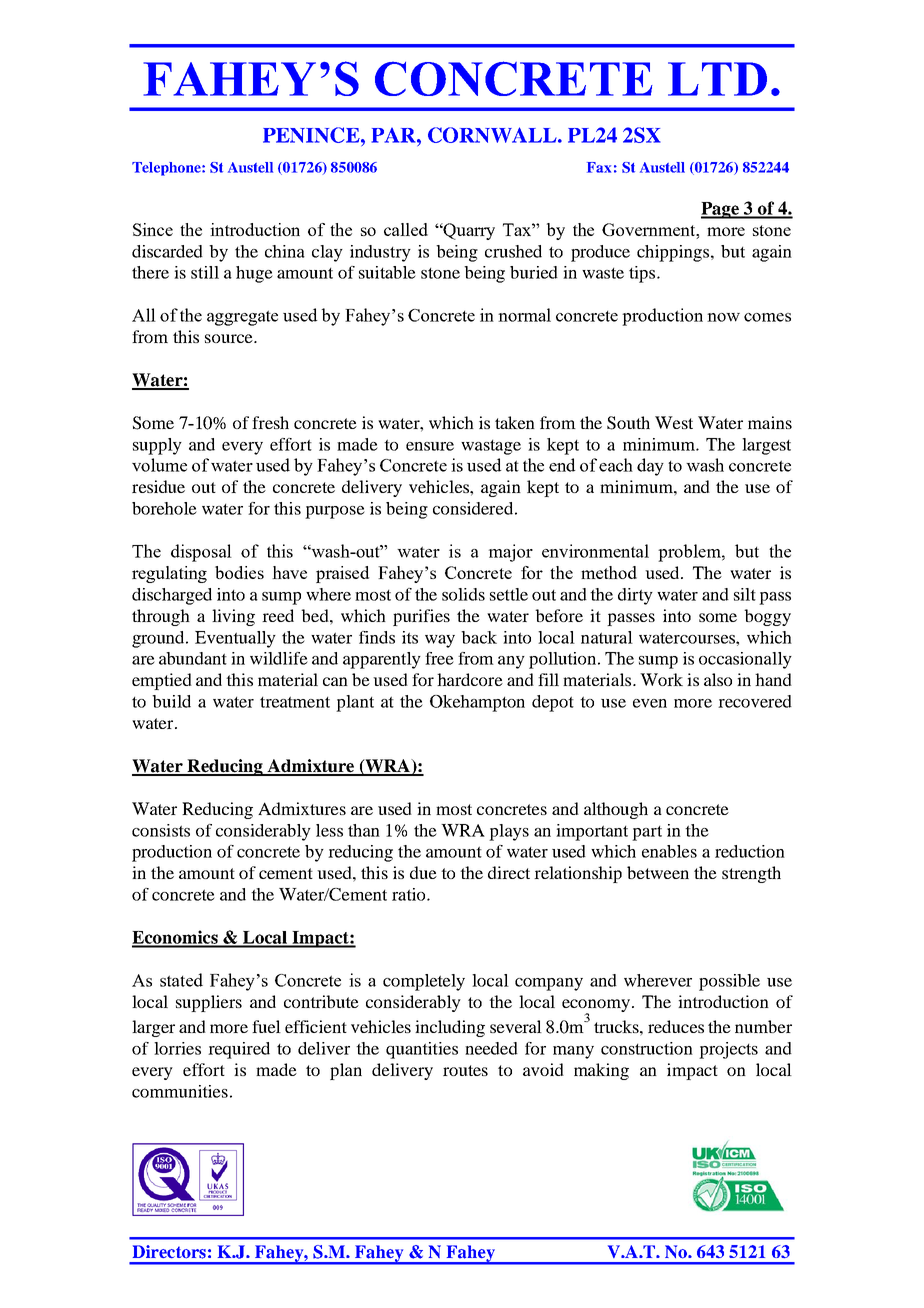 Image resolution: width=924 pixels, height=1308 pixels. What do you see at coordinates (239, 572) in the image?
I see `bodies` at bounding box center [239, 572].
